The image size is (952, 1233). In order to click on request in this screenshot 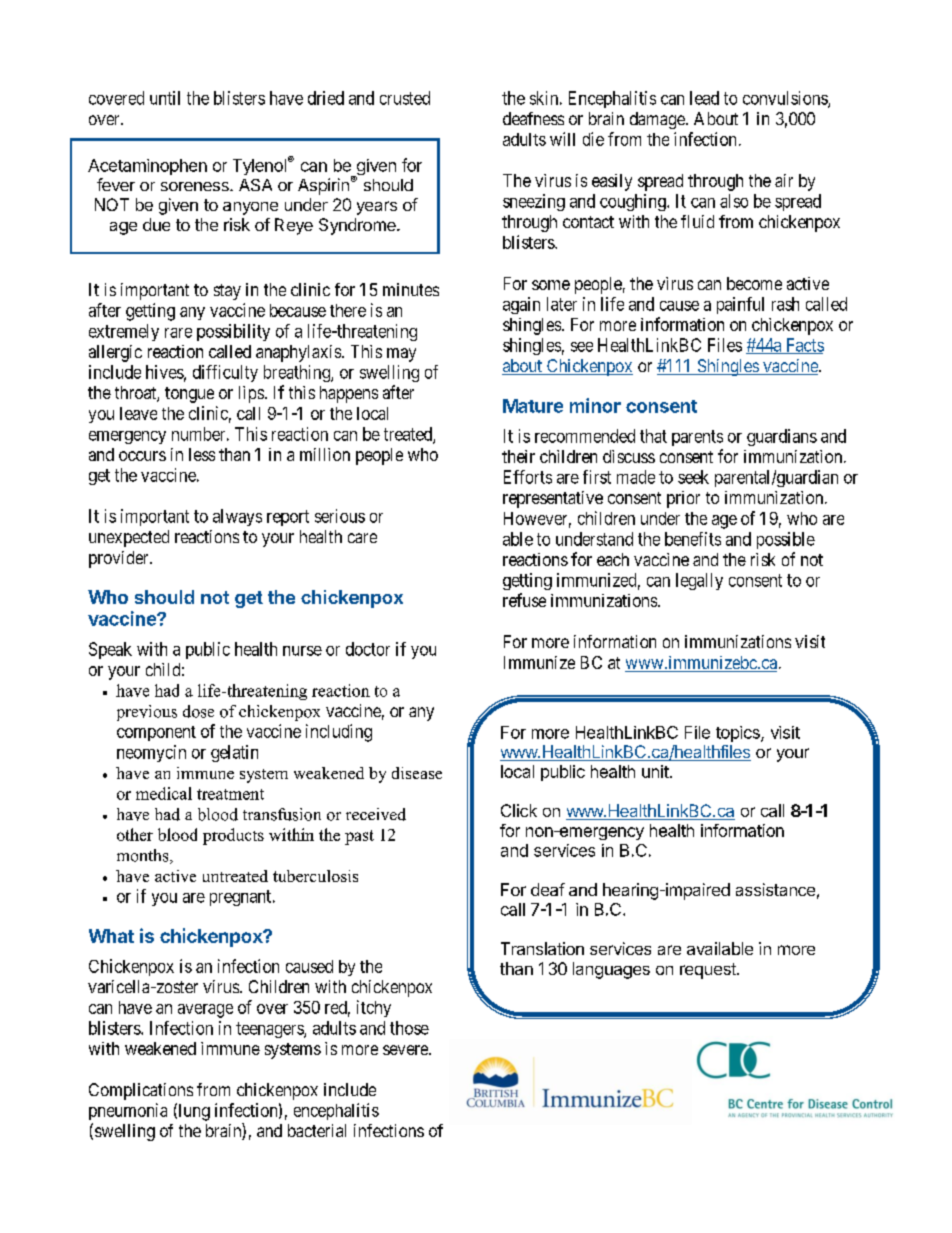, I will do `click(709, 971)`.
